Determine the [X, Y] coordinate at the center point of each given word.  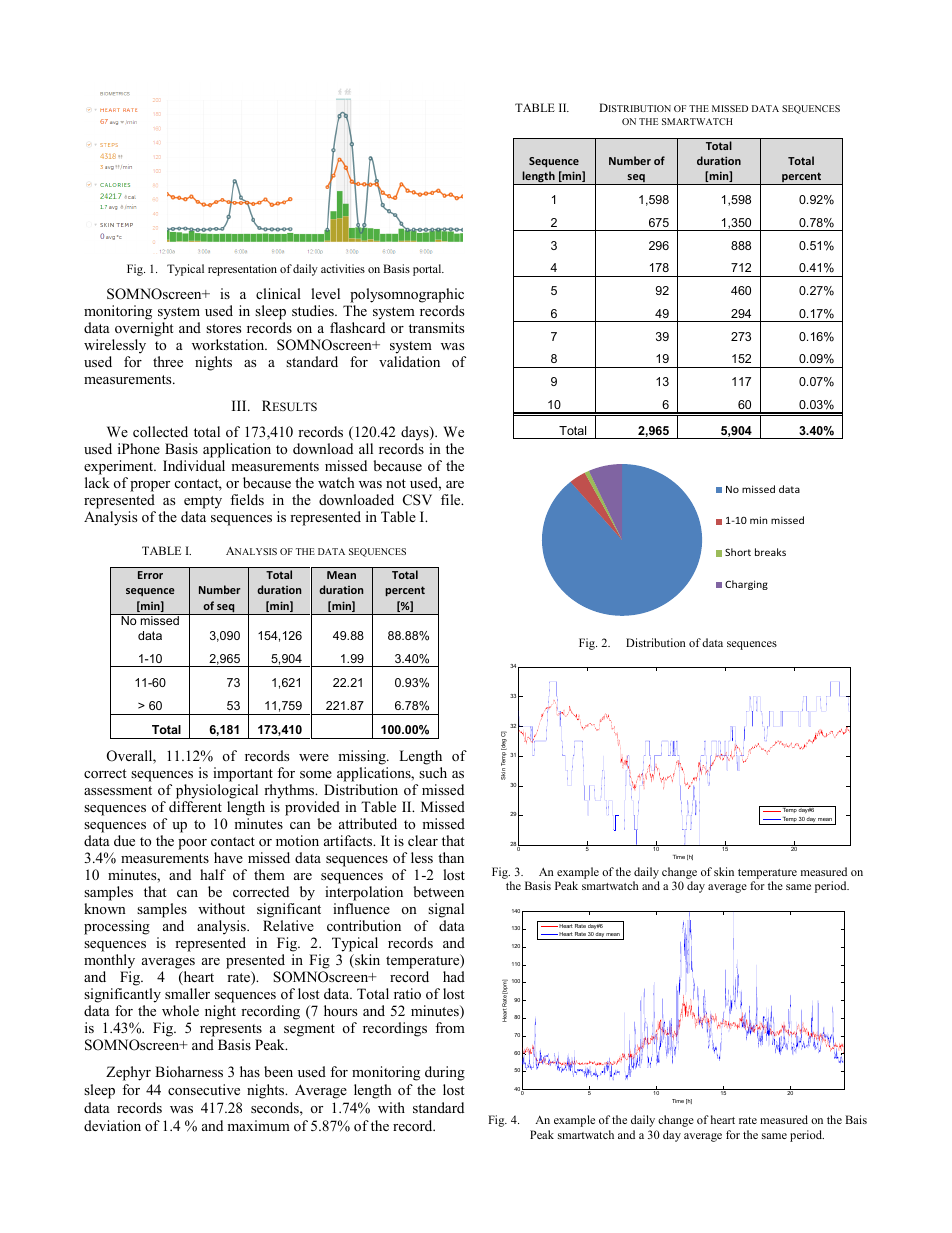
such [433, 772]
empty [203, 504]
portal [428, 270]
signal [446, 910]
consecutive [204, 1089]
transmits [436, 327]
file [452, 499]
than [451, 857]
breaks [770, 552]
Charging [746, 585]
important [243, 774]
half [213, 874]
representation [242, 270]
